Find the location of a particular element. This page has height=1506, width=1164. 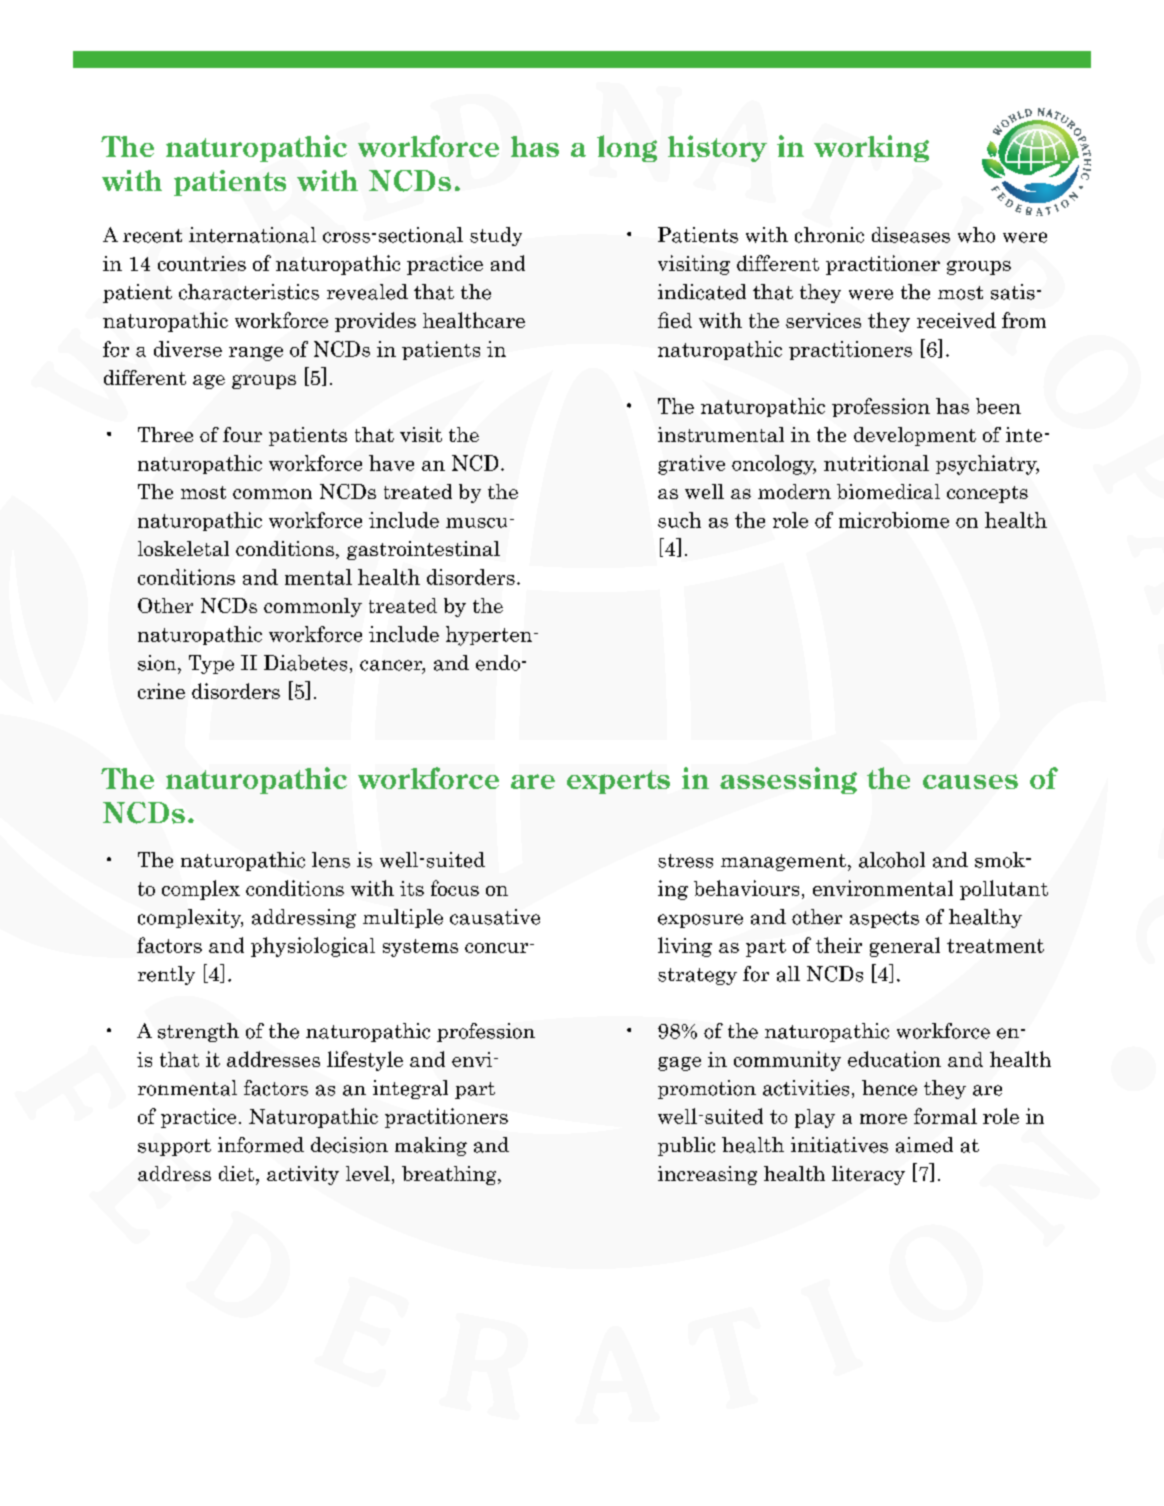

causative is located at coordinates (495, 917).
